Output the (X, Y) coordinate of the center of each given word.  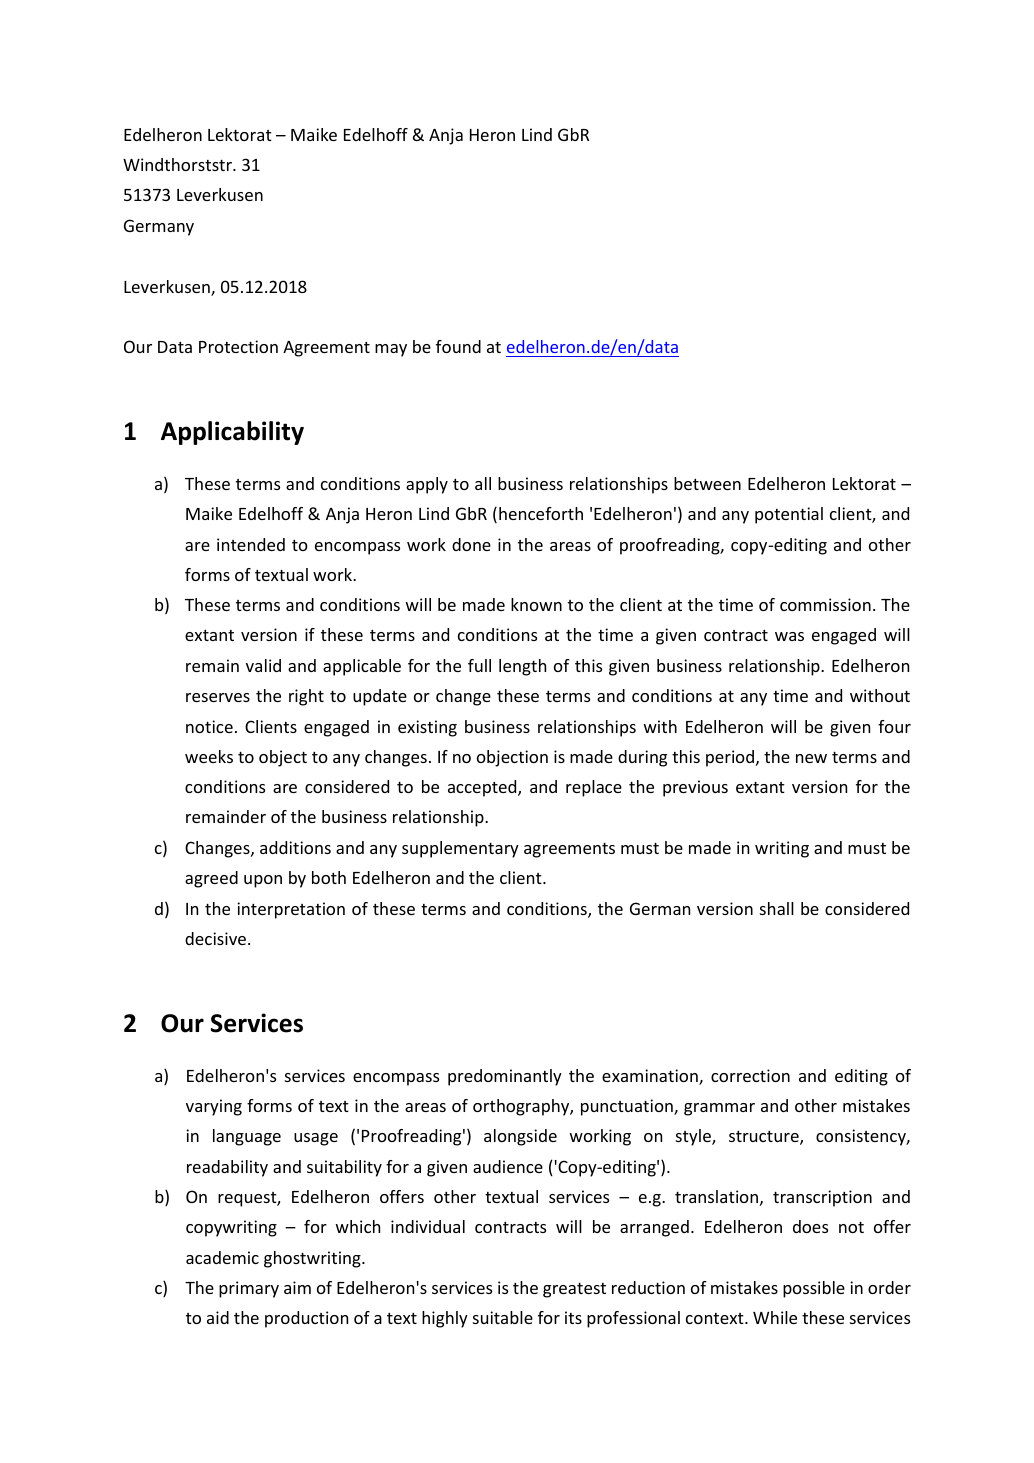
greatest (574, 1290)
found (458, 346)
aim (297, 1287)
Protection (238, 346)
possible (814, 1289)
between (707, 483)
